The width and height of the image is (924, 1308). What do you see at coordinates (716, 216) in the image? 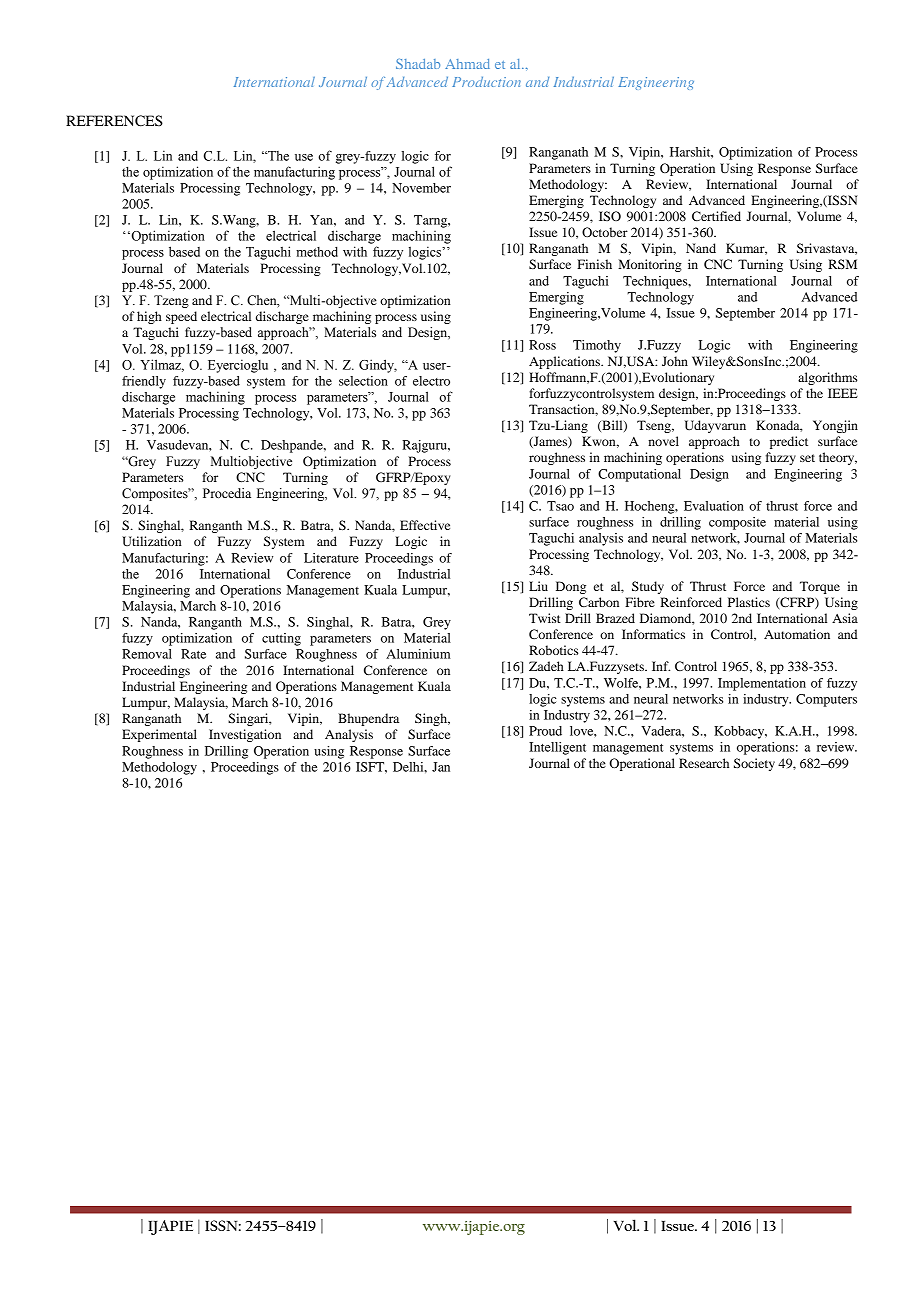
I see `Certified` at bounding box center [716, 216].
